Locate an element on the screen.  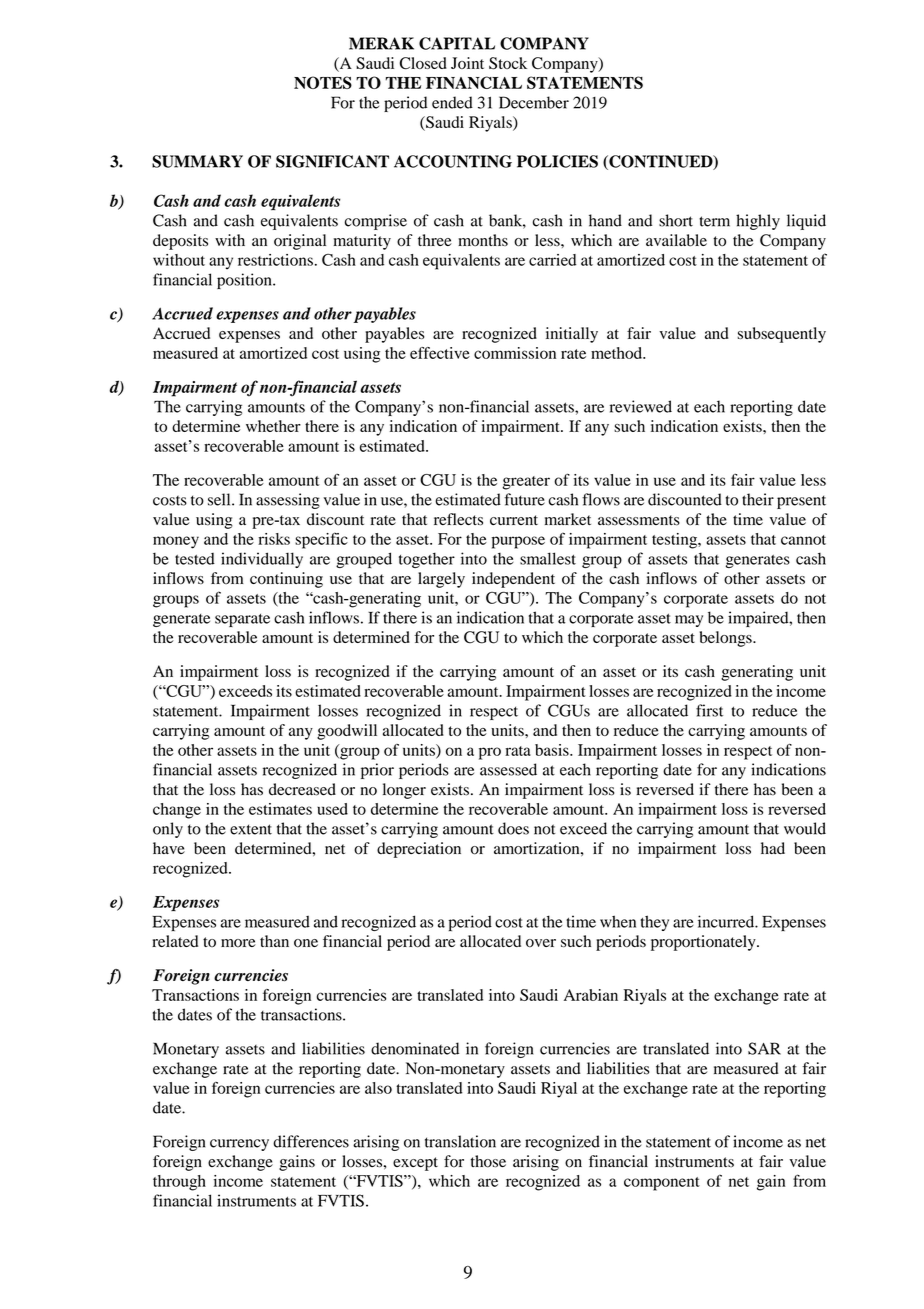
Joint is located at coordinates (467, 63).
